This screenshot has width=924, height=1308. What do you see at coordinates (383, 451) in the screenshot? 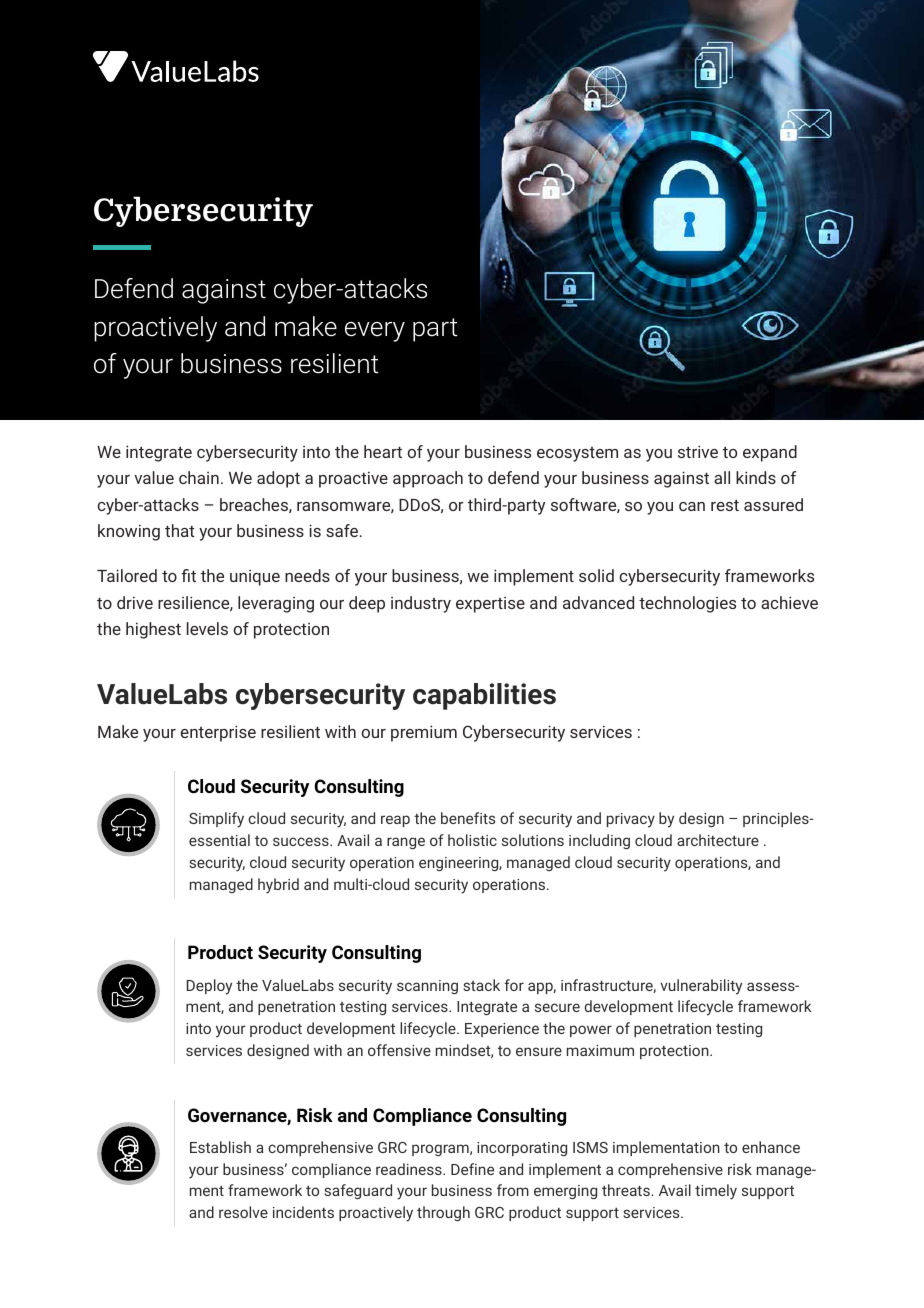
I see `heart` at bounding box center [383, 451].
